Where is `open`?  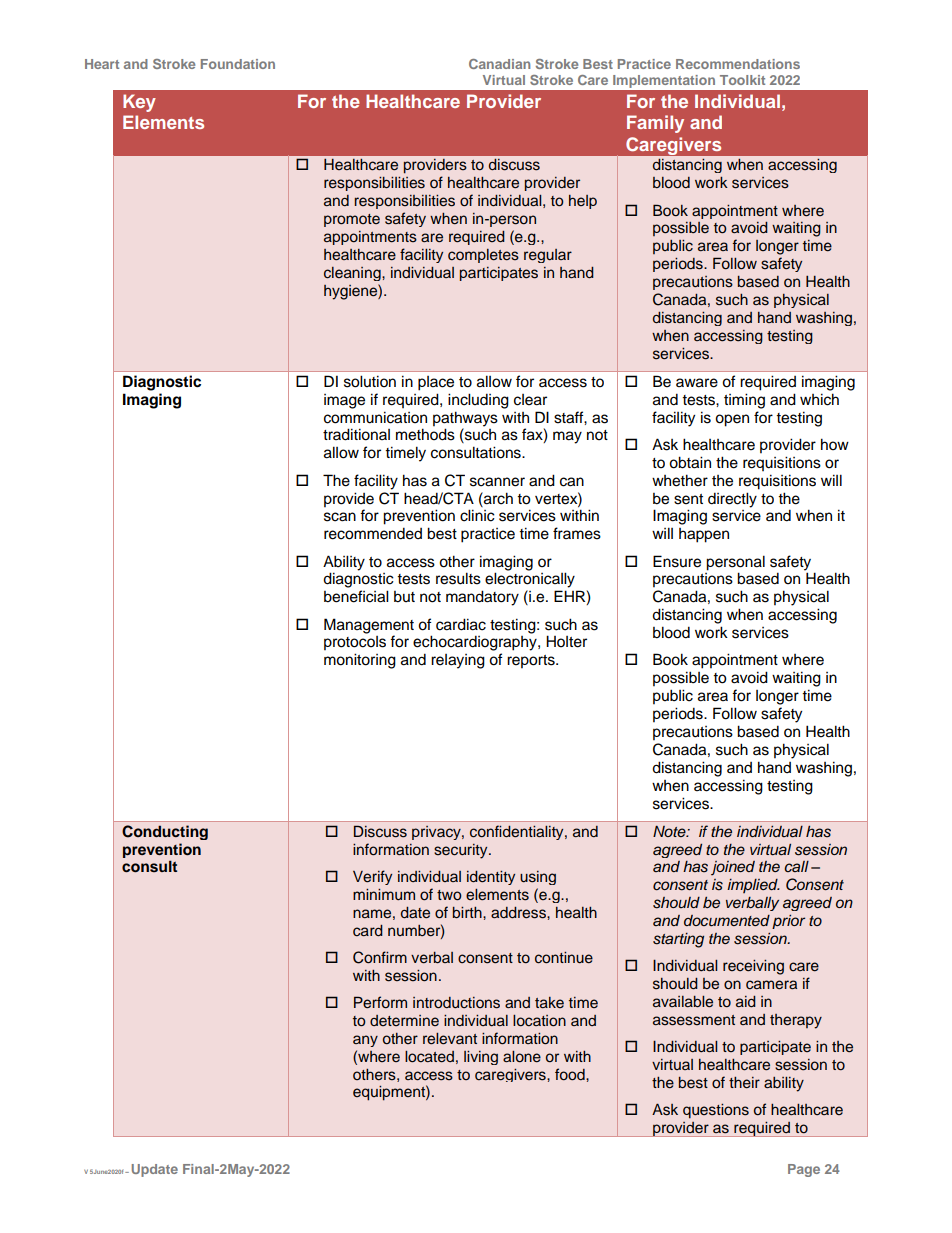 open is located at coordinates (732, 420).
